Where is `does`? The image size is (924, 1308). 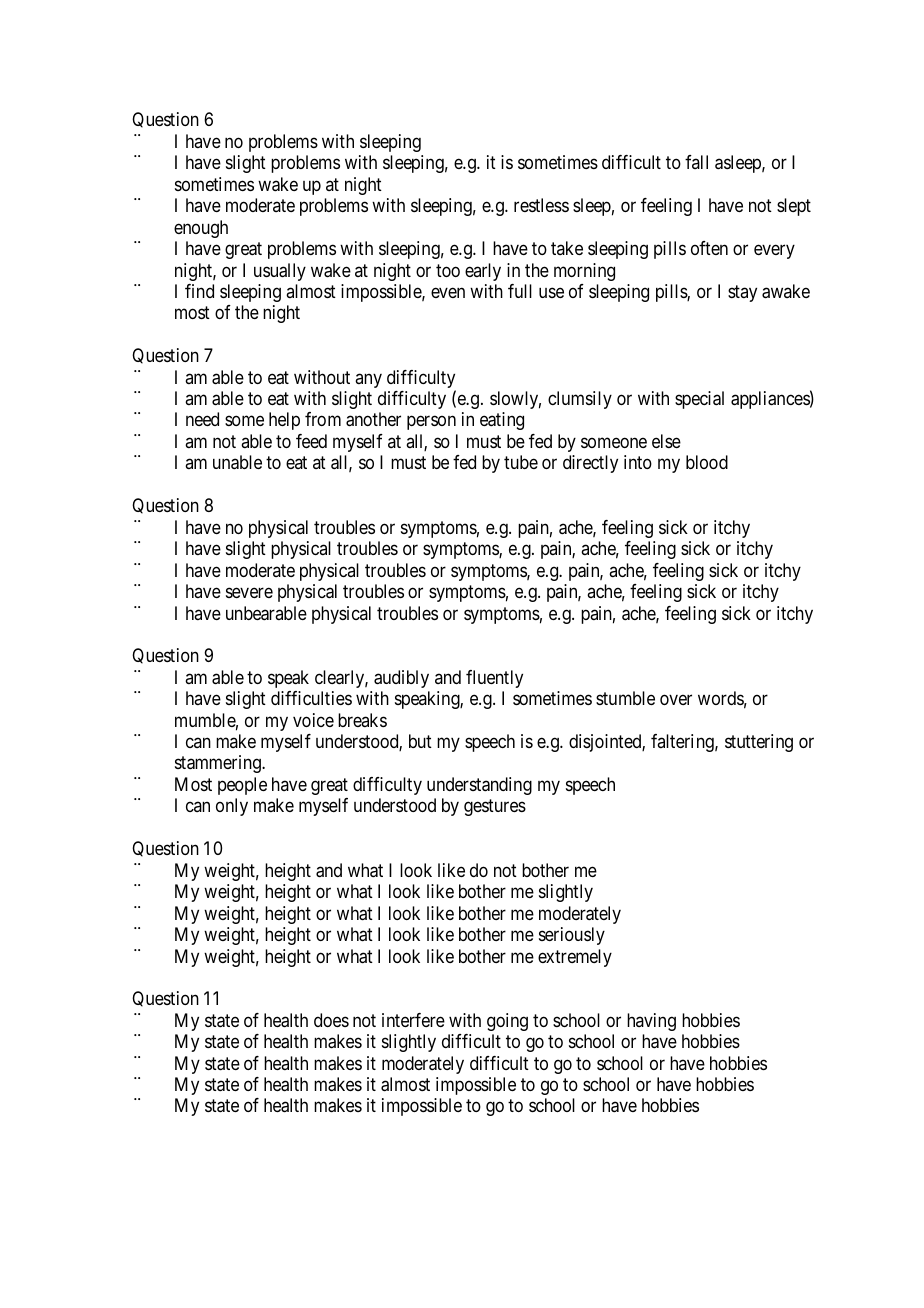 does is located at coordinates (331, 1020).
